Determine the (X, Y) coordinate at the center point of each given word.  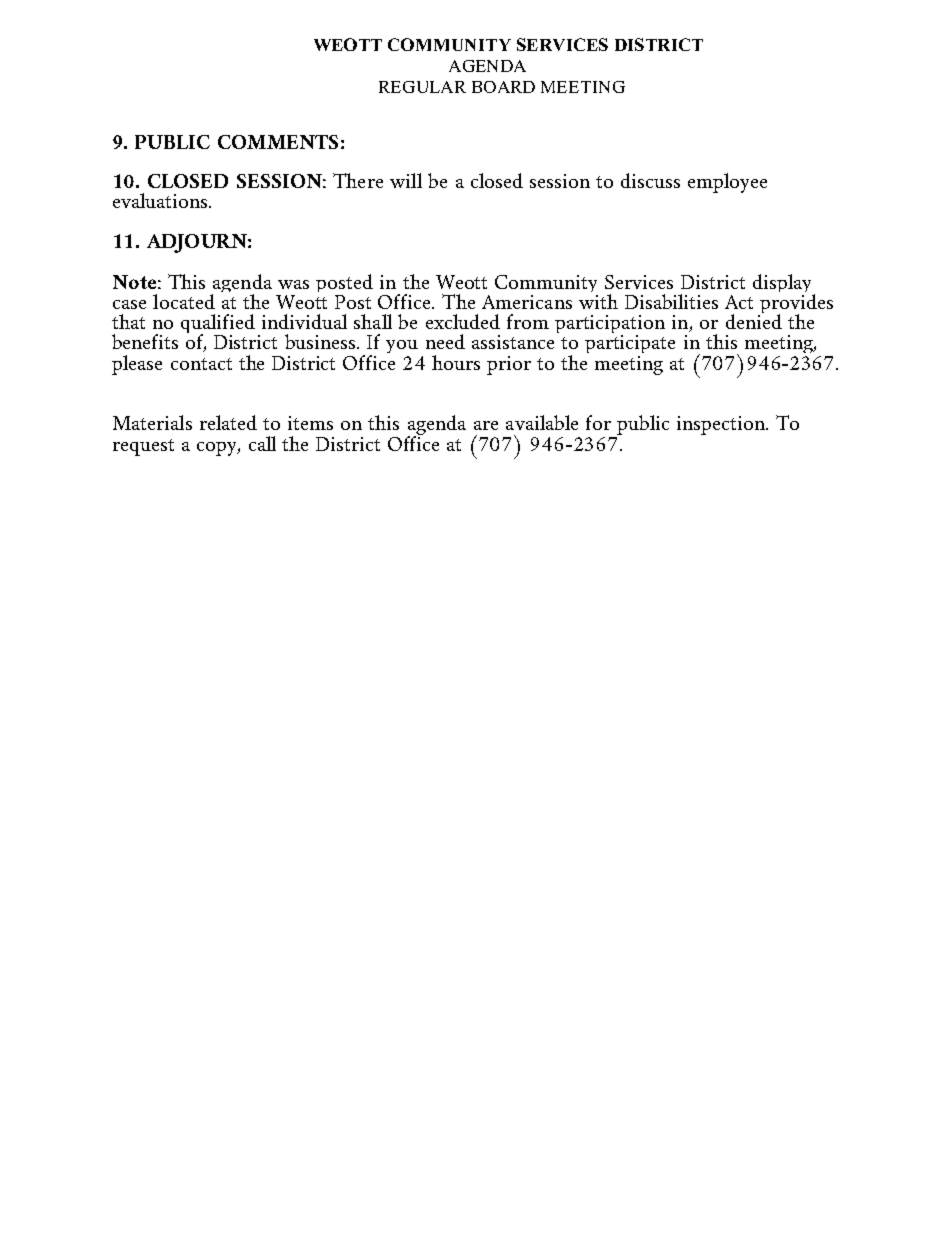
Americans (527, 302)
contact (201, 364)
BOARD (503, 87)
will (406, 180)
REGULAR (422, 87)
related (228, 422)
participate (630, 346)
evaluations (161, 200)
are (486, 425)
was (293, 284)
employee (727, 183)
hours (456, 362)
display (784, 285)
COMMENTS (278, 142)
